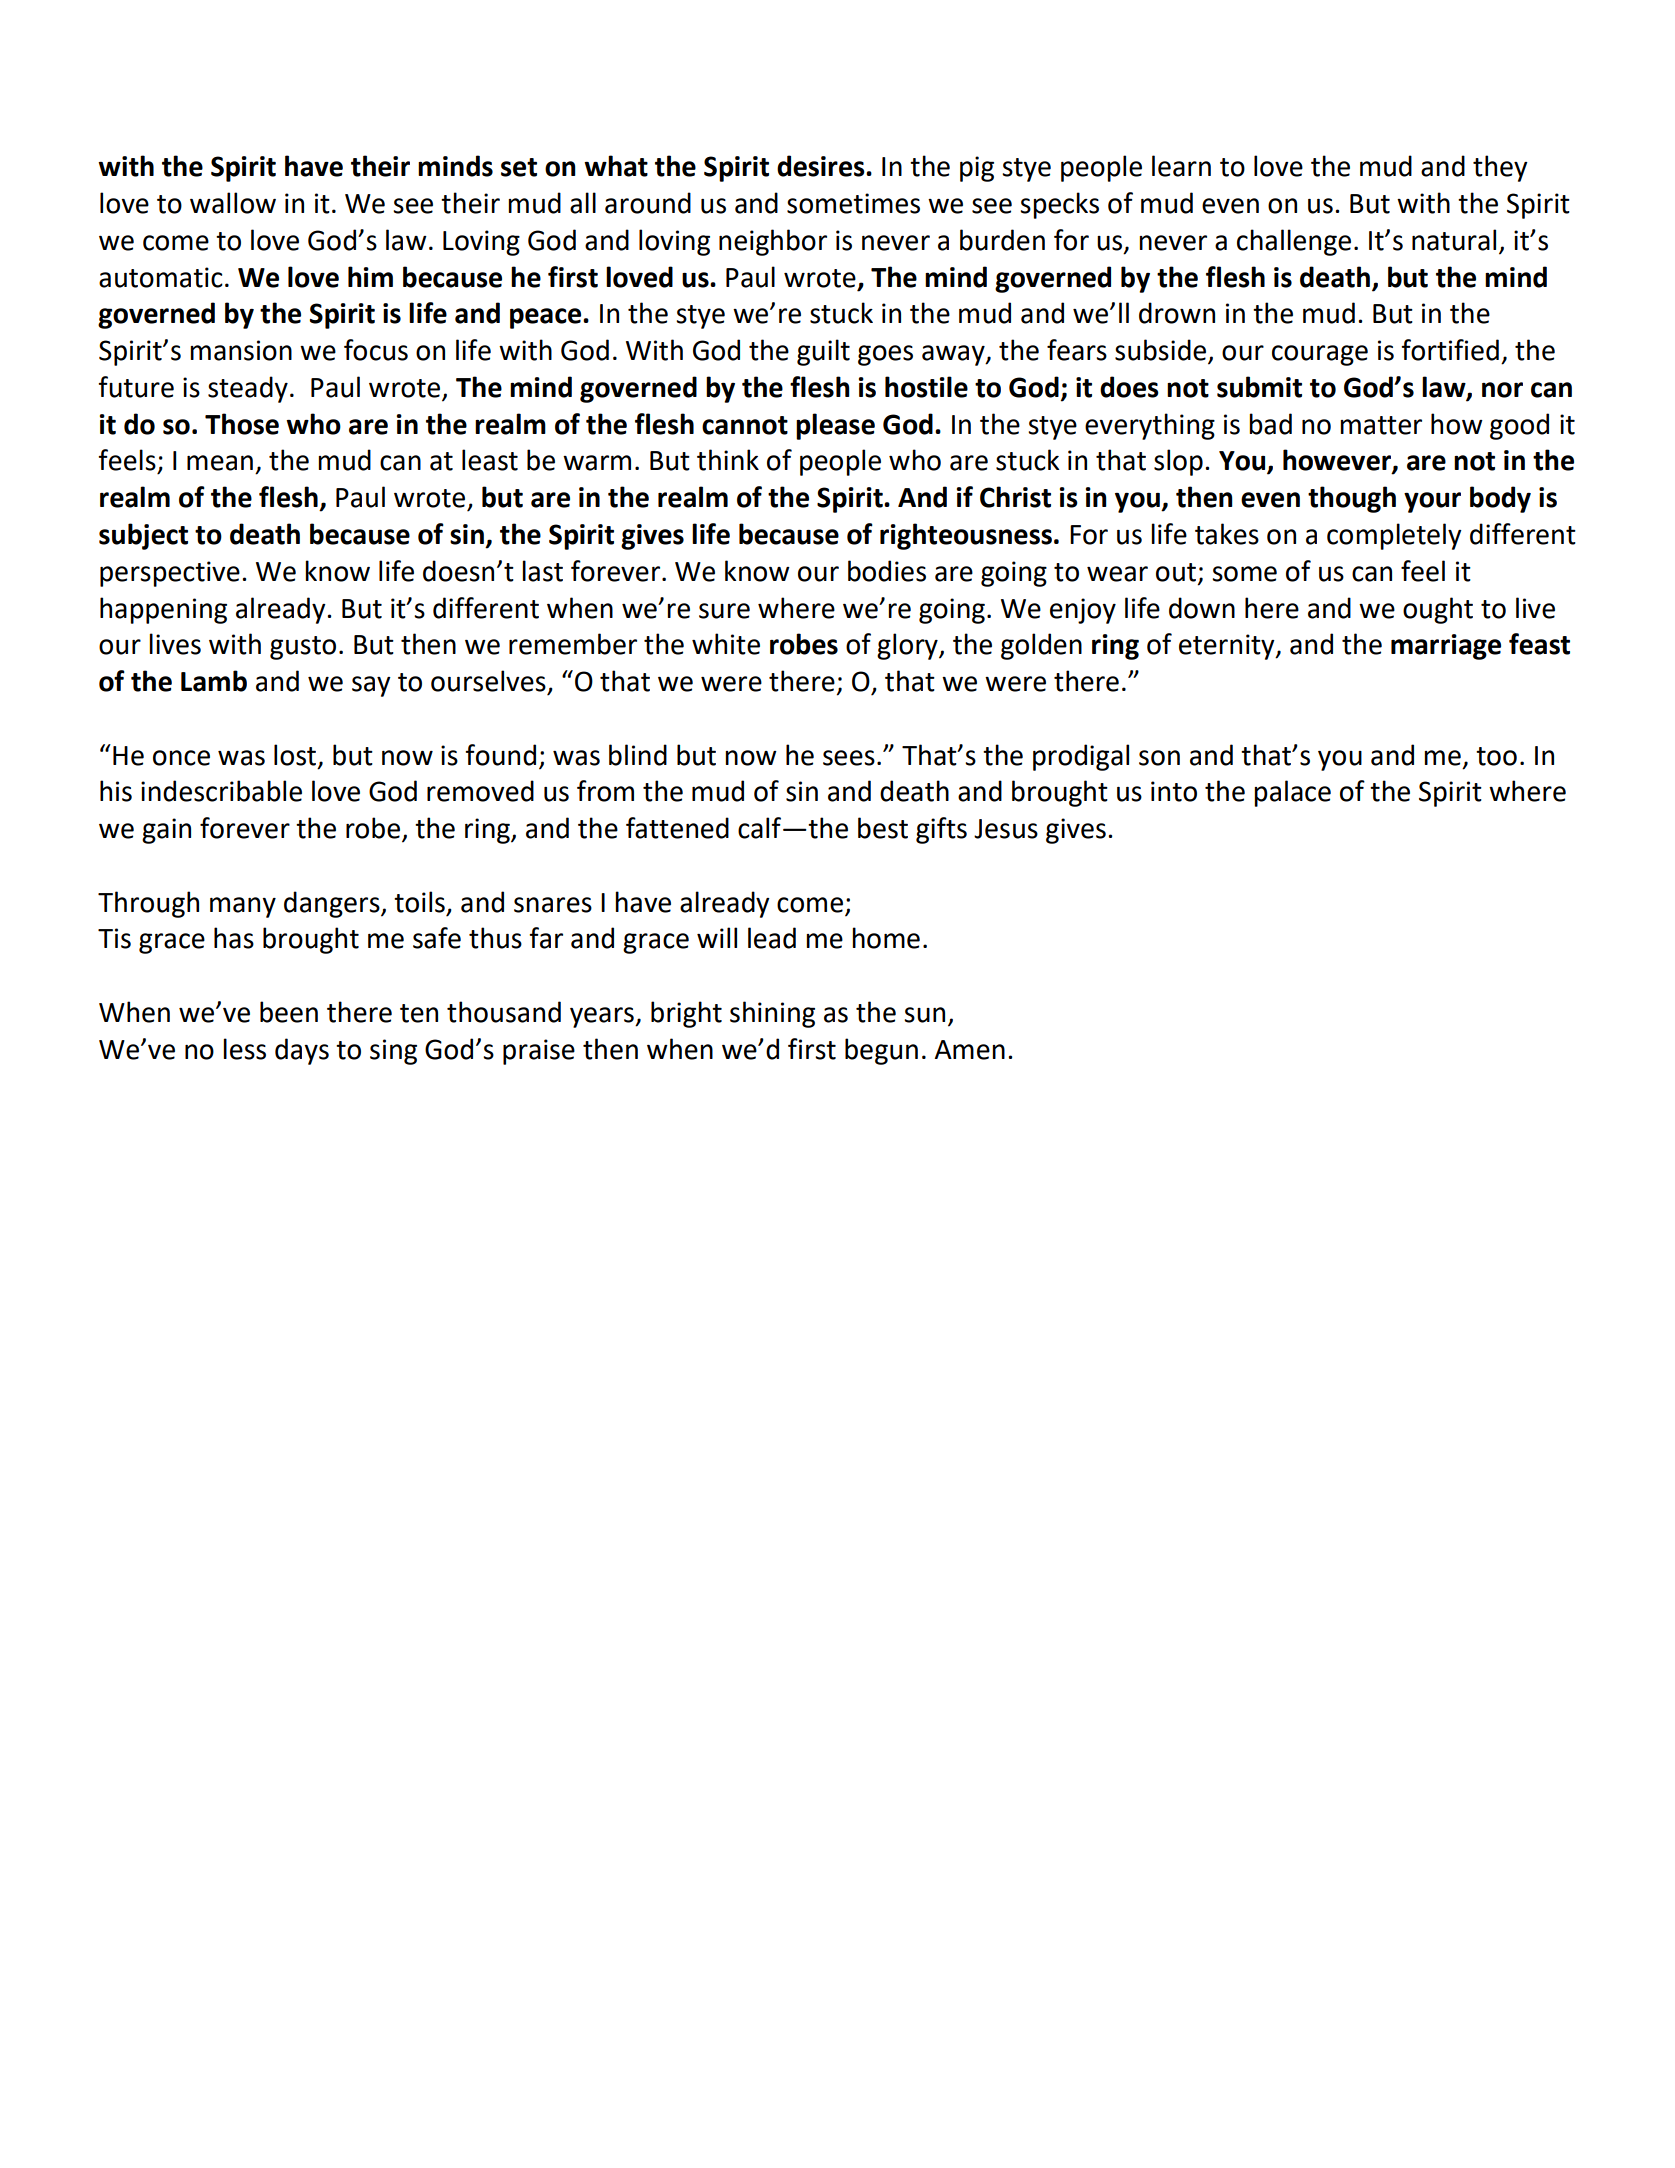 The height and width of the screenshot is (2168, 1675). I want to click on Amen, so click(970, 1050).
